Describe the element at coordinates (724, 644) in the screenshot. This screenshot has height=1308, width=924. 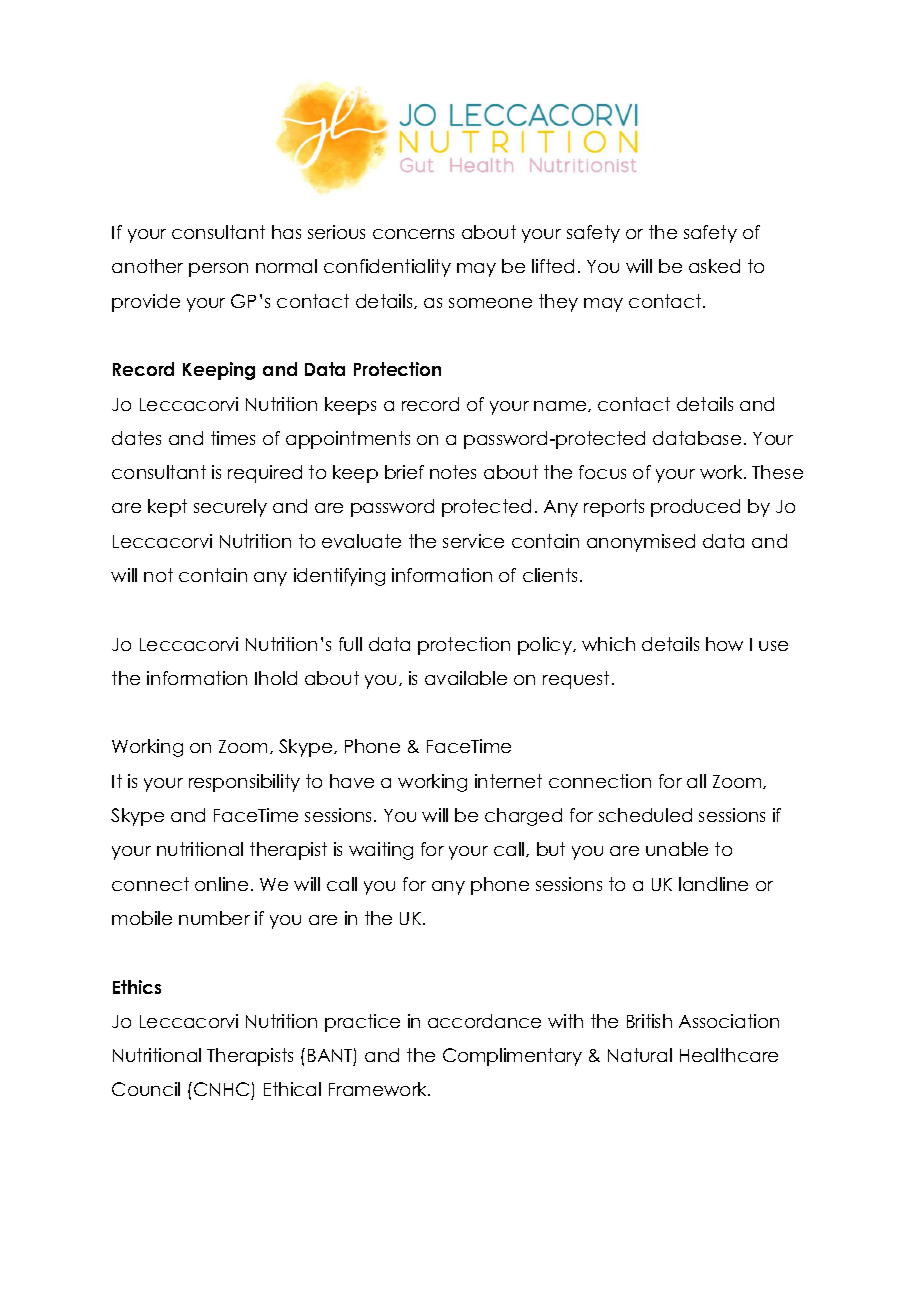
I see `how` at that location.
